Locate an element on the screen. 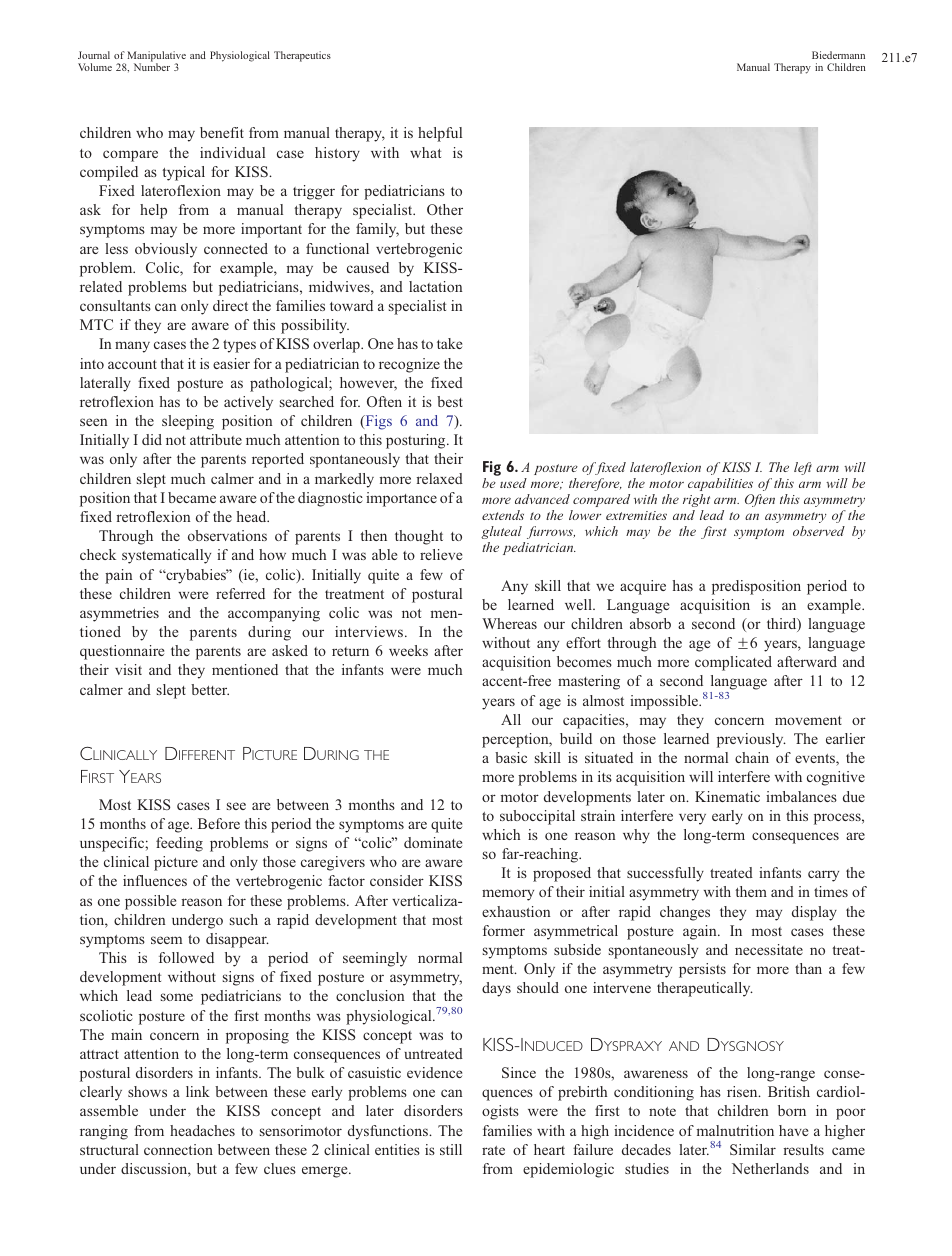 This screenshot has width=952, height=1256. Similar is located at coordinates (753, 1149).
